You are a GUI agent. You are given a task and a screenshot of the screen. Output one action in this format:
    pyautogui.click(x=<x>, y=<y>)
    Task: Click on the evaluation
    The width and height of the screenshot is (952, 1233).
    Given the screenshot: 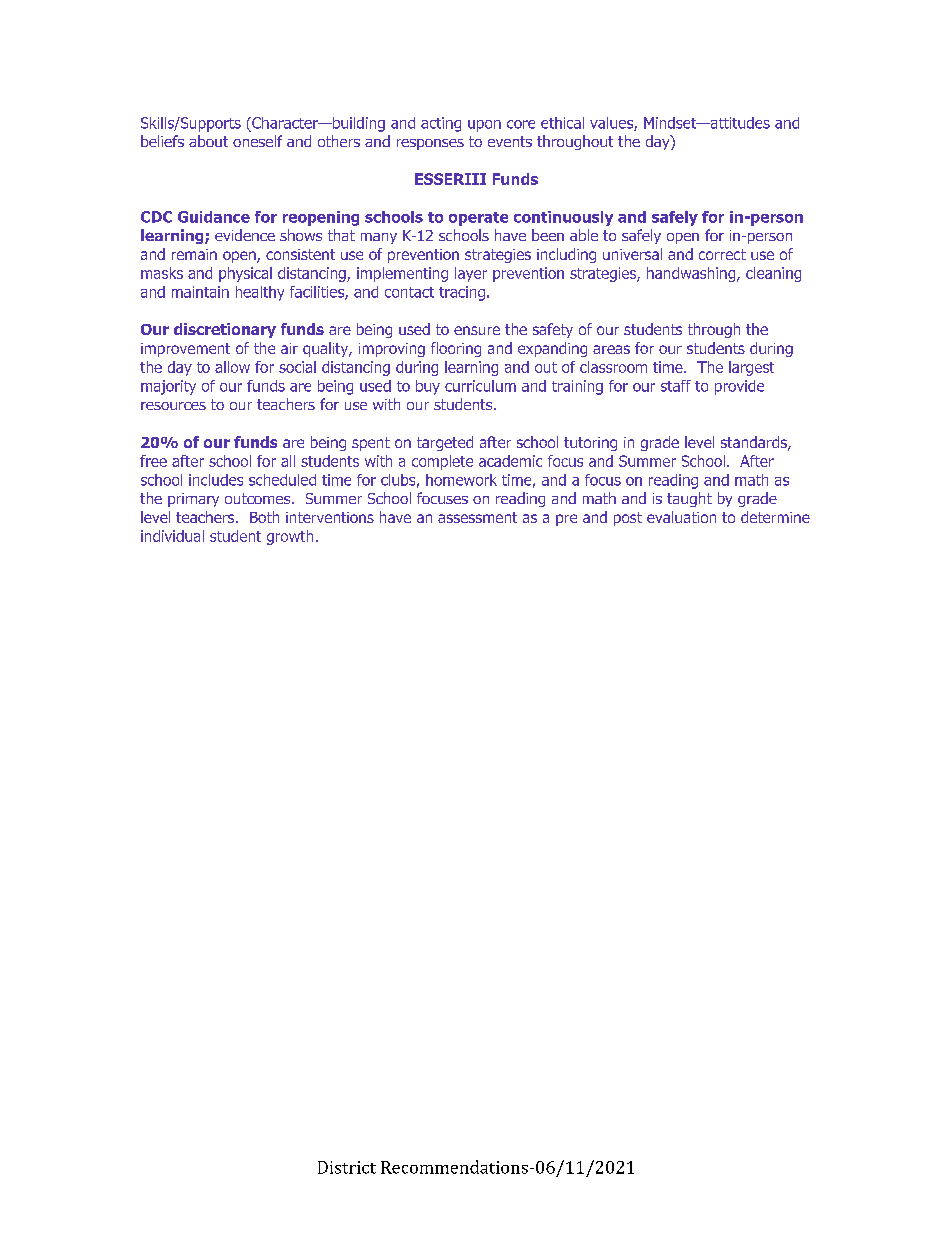 What is the action you would take?
    pyautogui.click(x=681, y=517)
